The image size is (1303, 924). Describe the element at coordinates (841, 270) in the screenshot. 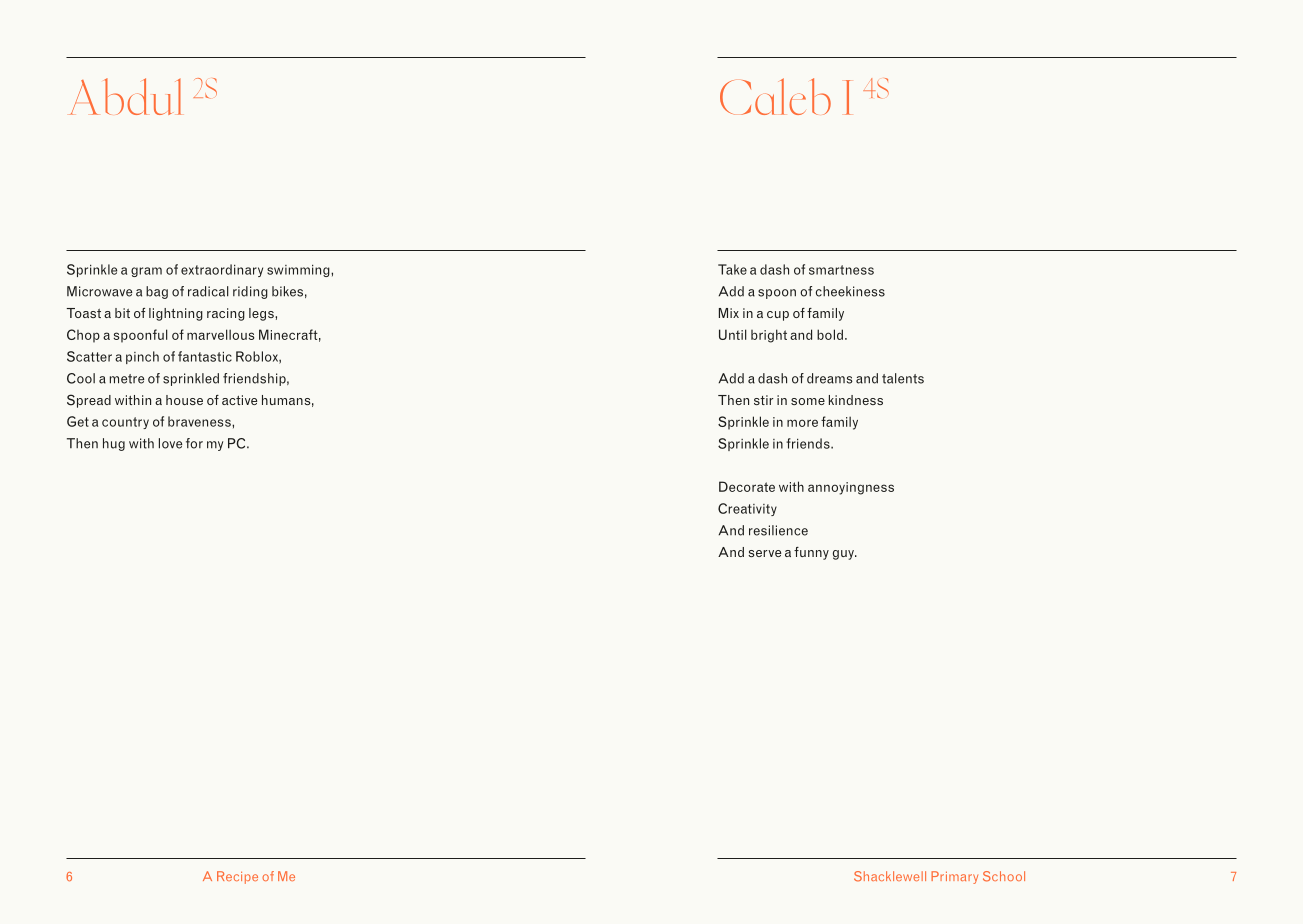

I see `smartness` at that location.
